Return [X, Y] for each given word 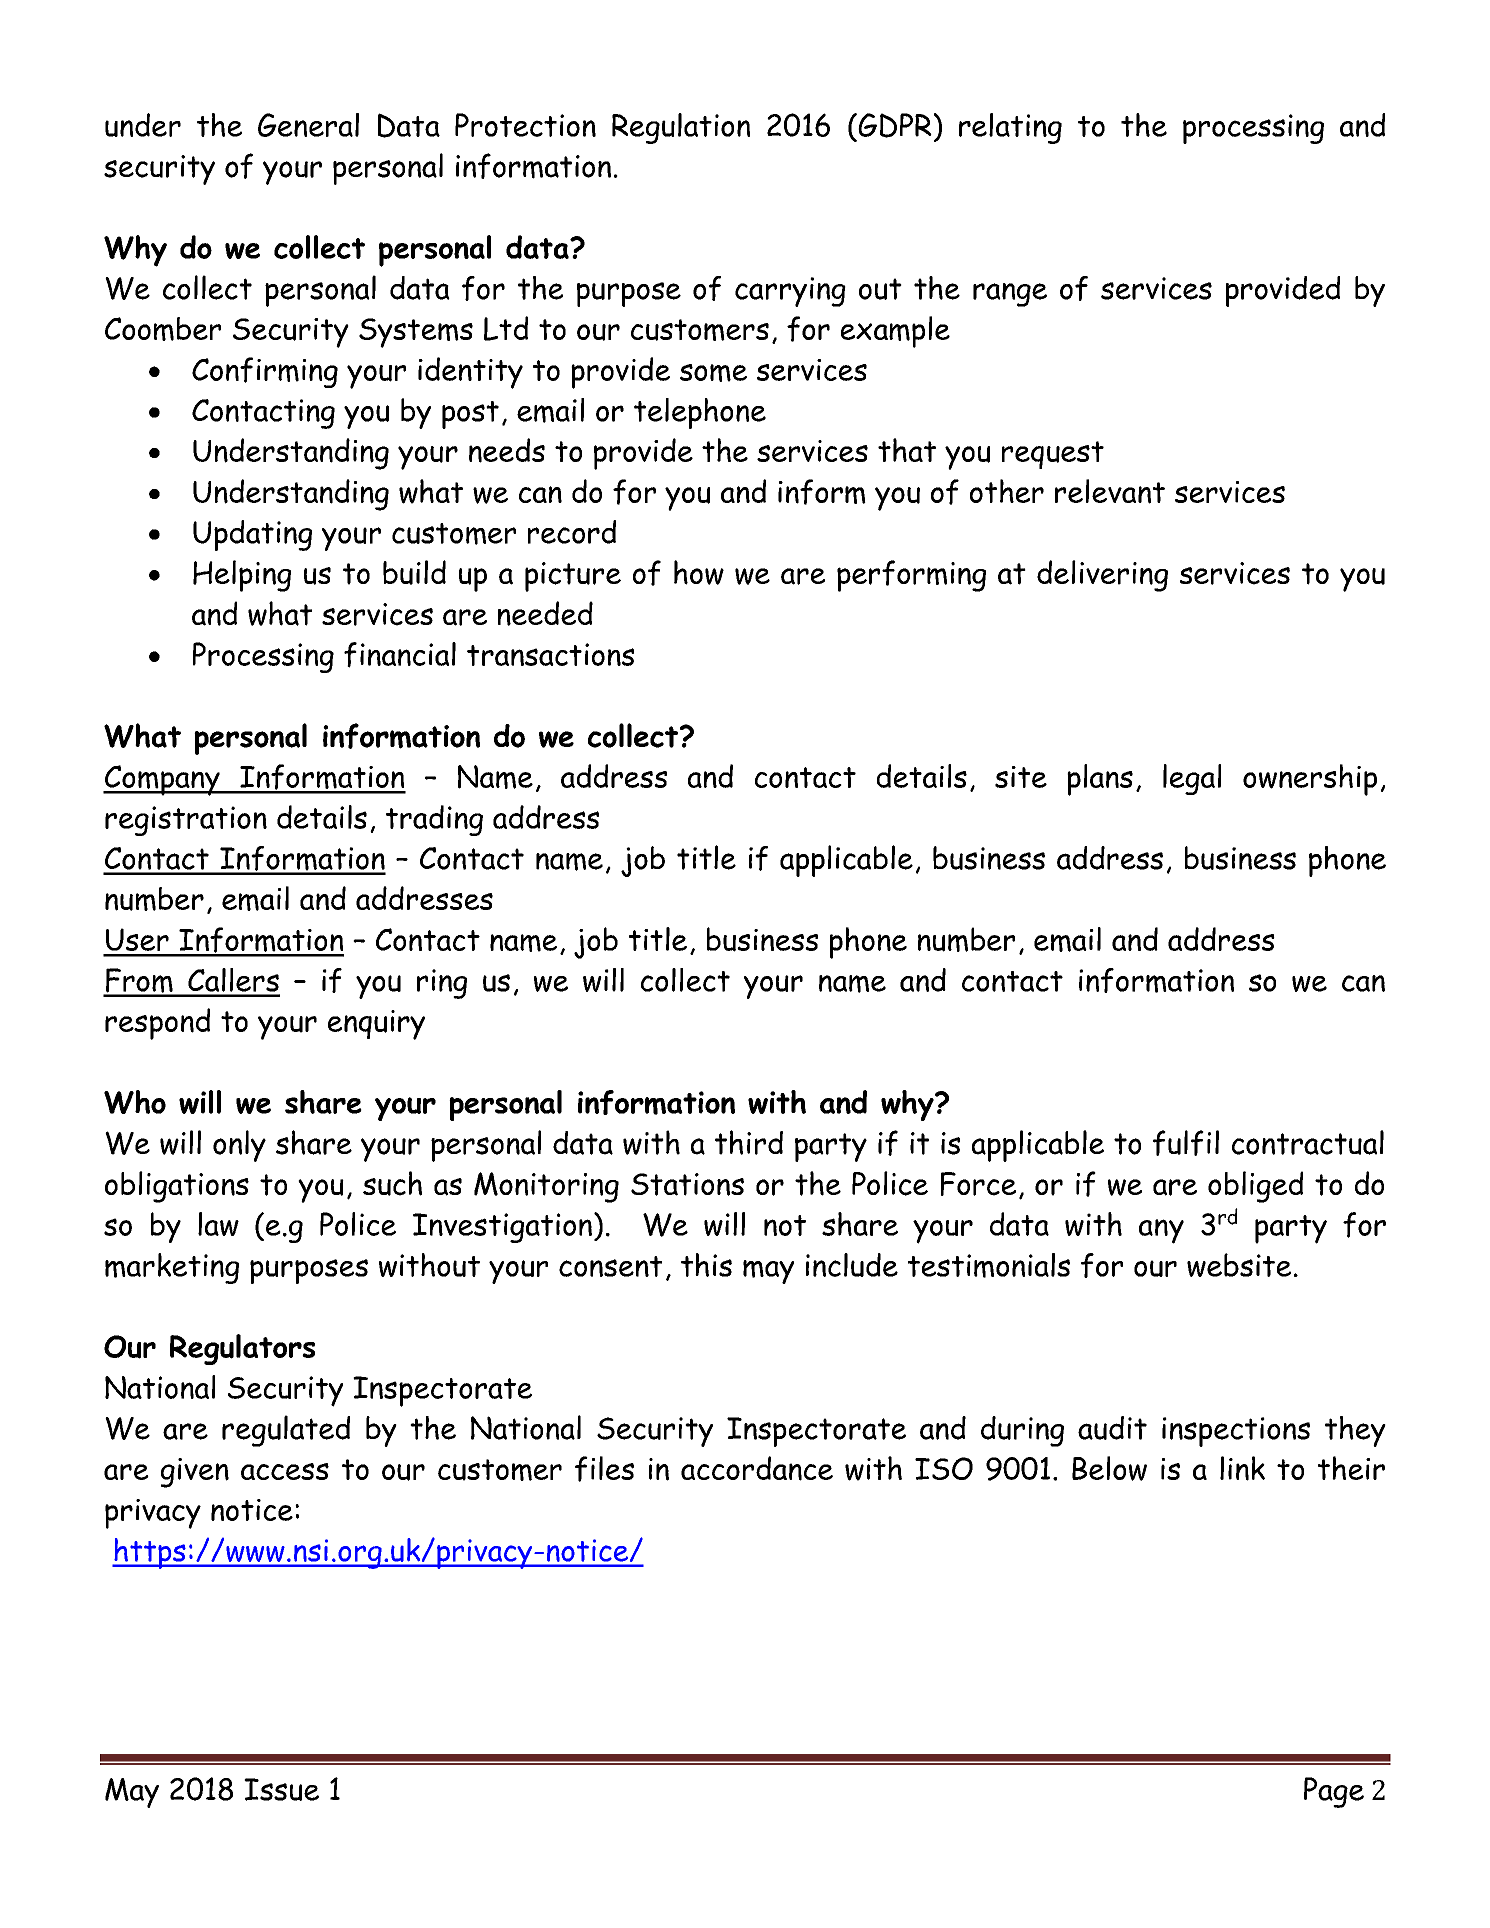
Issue [281, 1789]
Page [1334, 1792]
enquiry [376, 1025]
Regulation [681, 128]
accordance [757, 1468]
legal [1192, 779]
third [749, 1142]
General [308, 125]
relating [1010, 128]
